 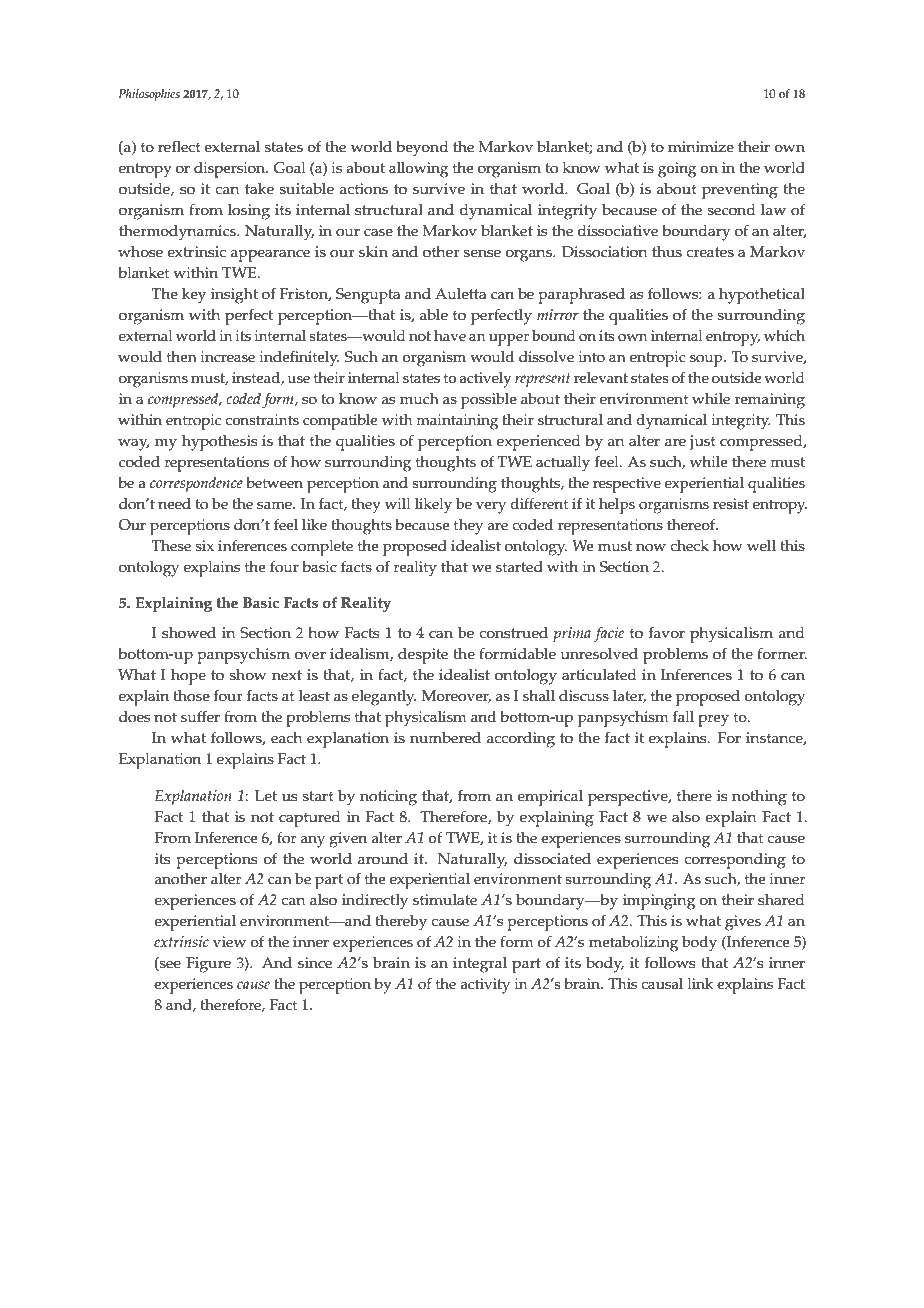 I want to click on Figure, so click(x=208, y=965).
